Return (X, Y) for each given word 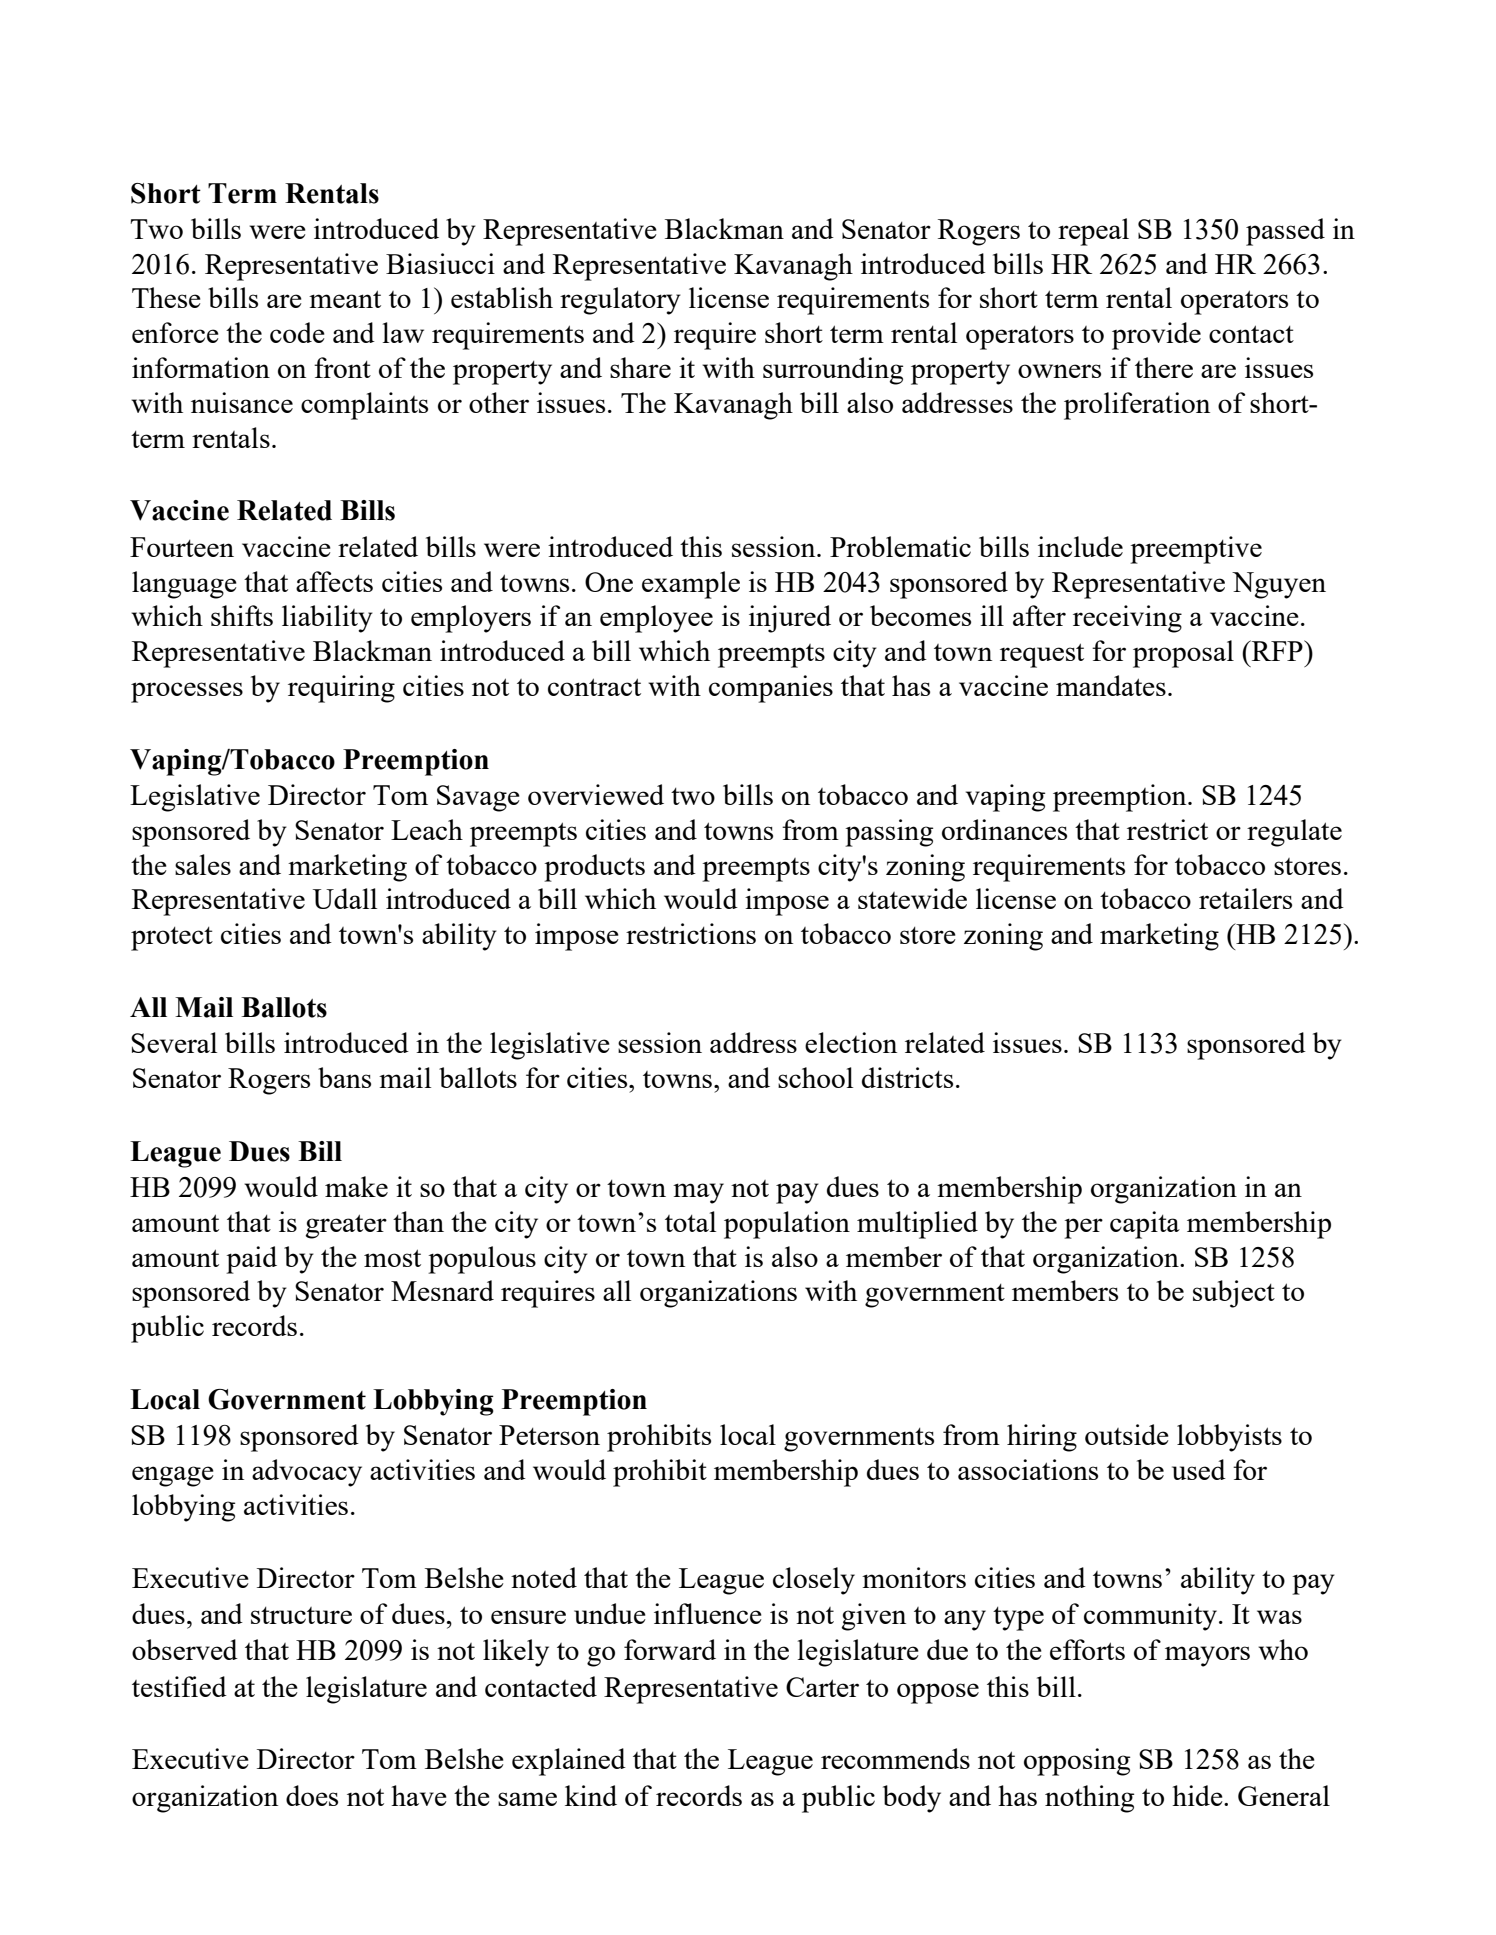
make (356, 1186)
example (691, 585)
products (594, 868)
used (1199, 1469)
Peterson (549, 1435)
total (690, 1221)
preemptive (1196, 550)
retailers (1245, 898)
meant (345, 299)
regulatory (620, 301)
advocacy (307, 1473)
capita (1145, 1225)
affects (334, 581)
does (312, 1795)
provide (1156, 336)
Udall (345, 898)
